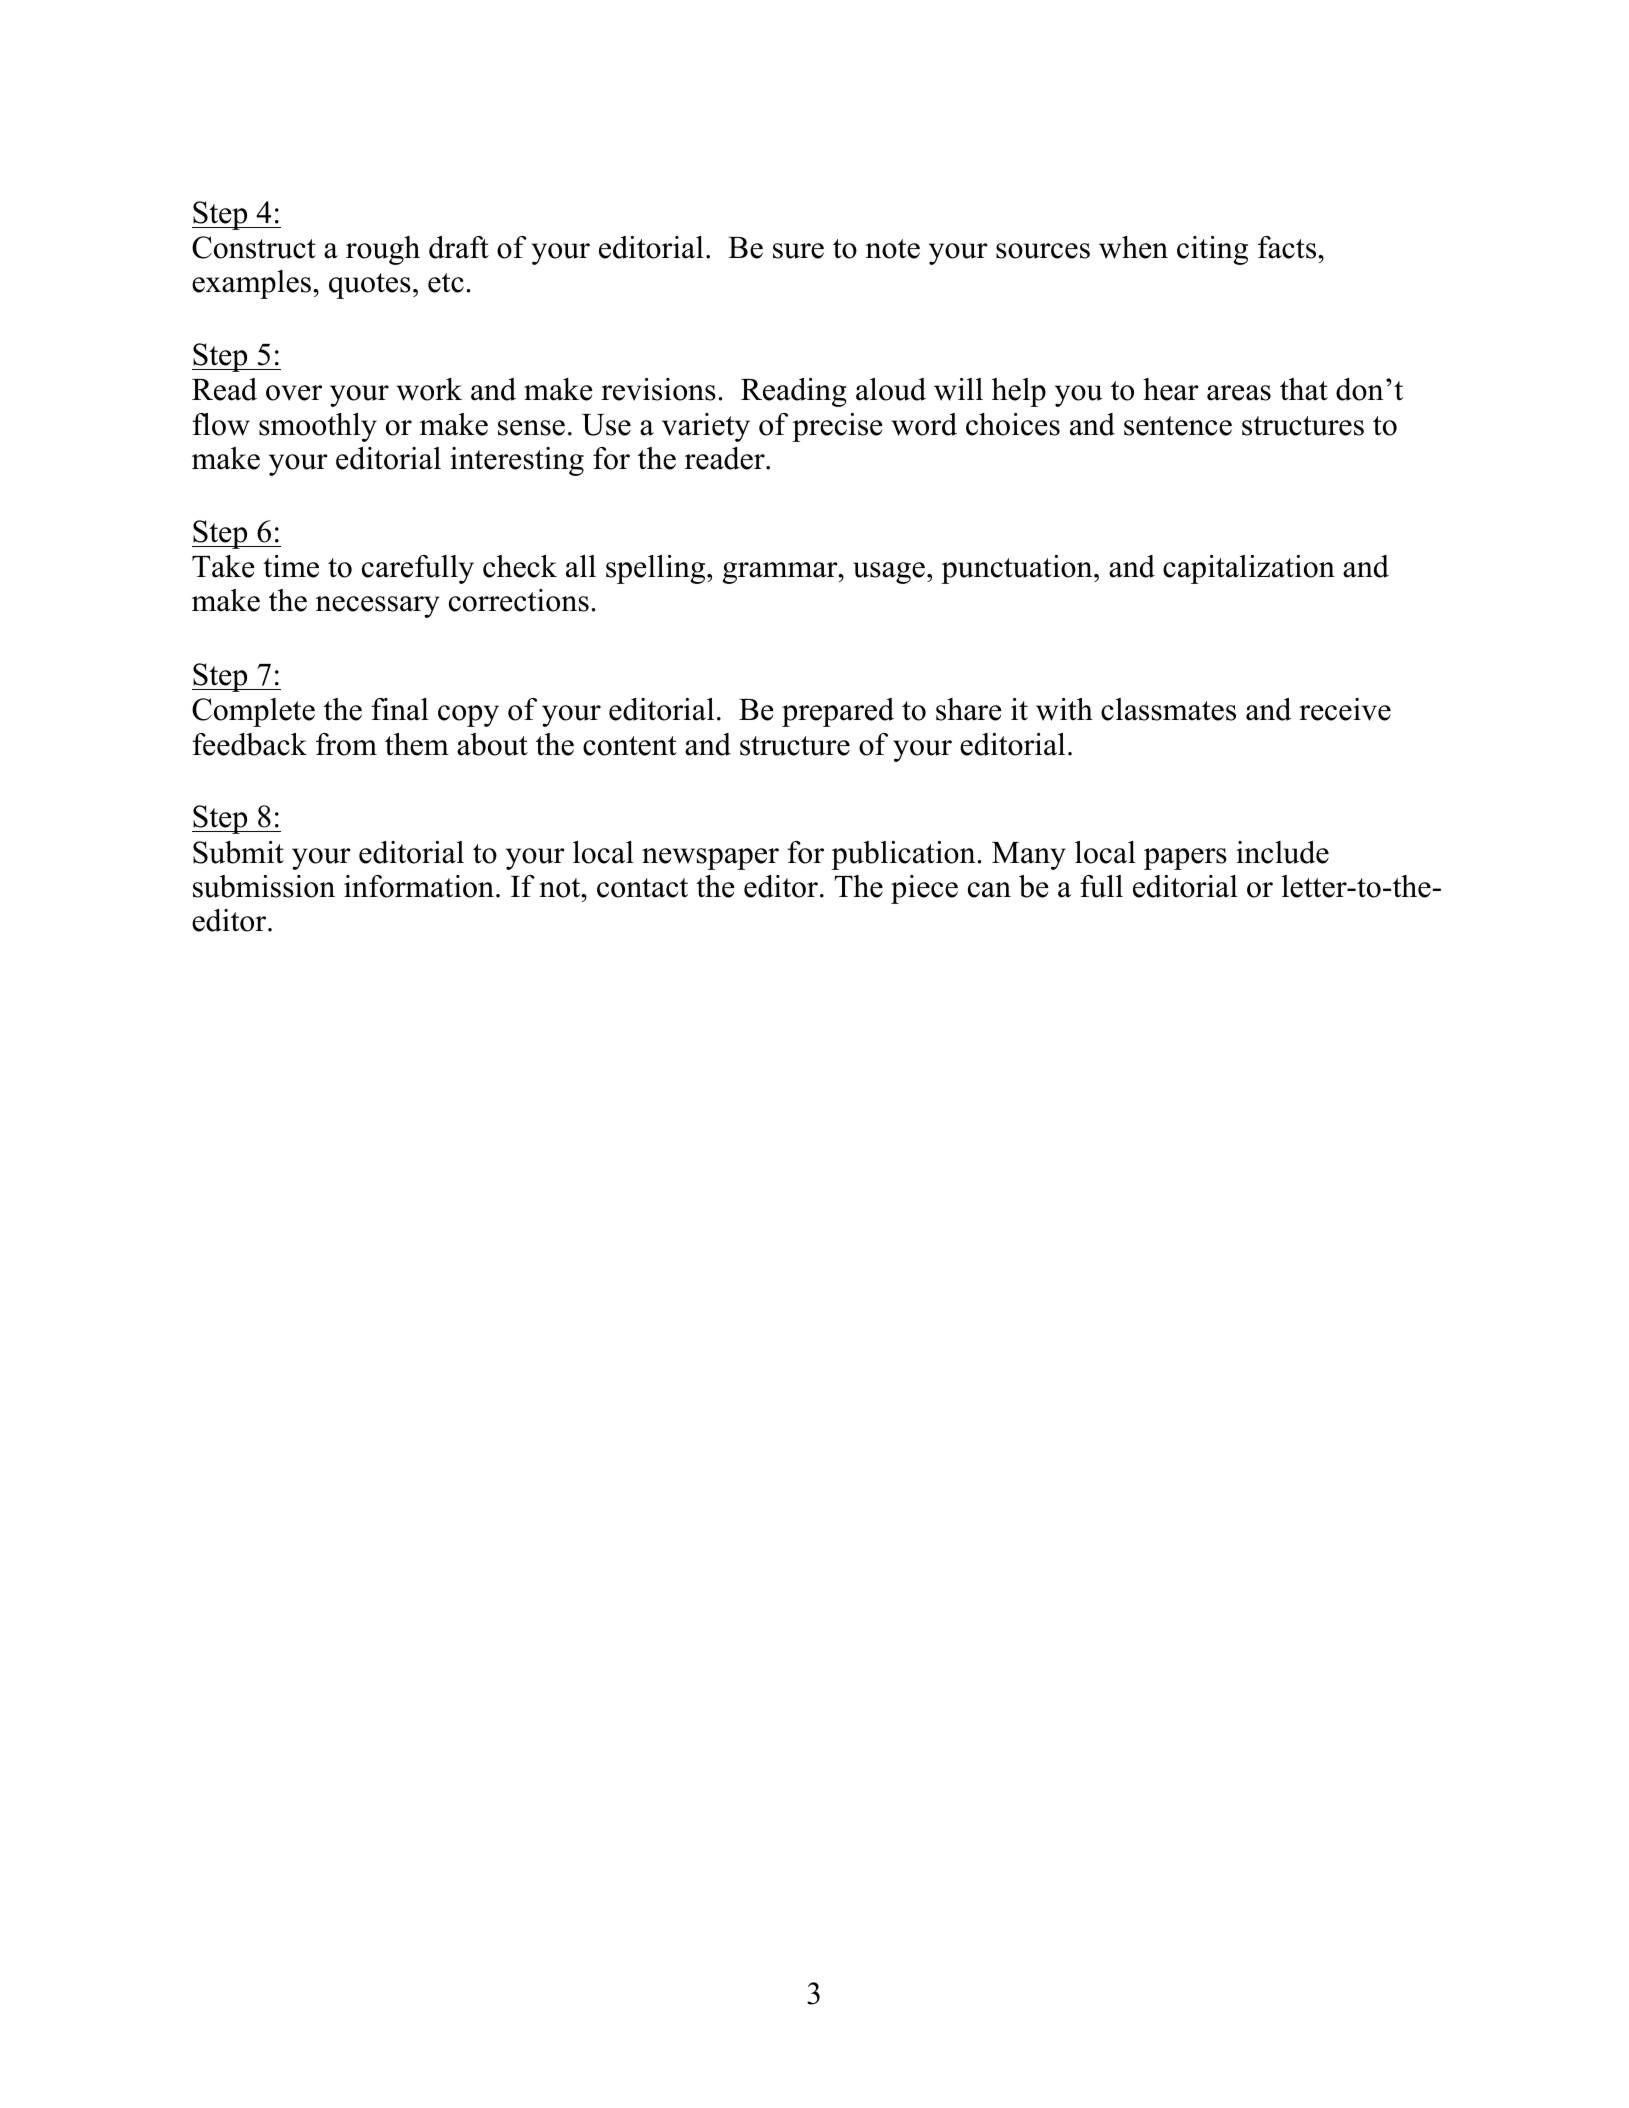 This screenshot has height=2108, width=1629. What do you see at coordinates (838, 712) in the screenshot?
I see `prepared` at bounding box center [838, 712].
